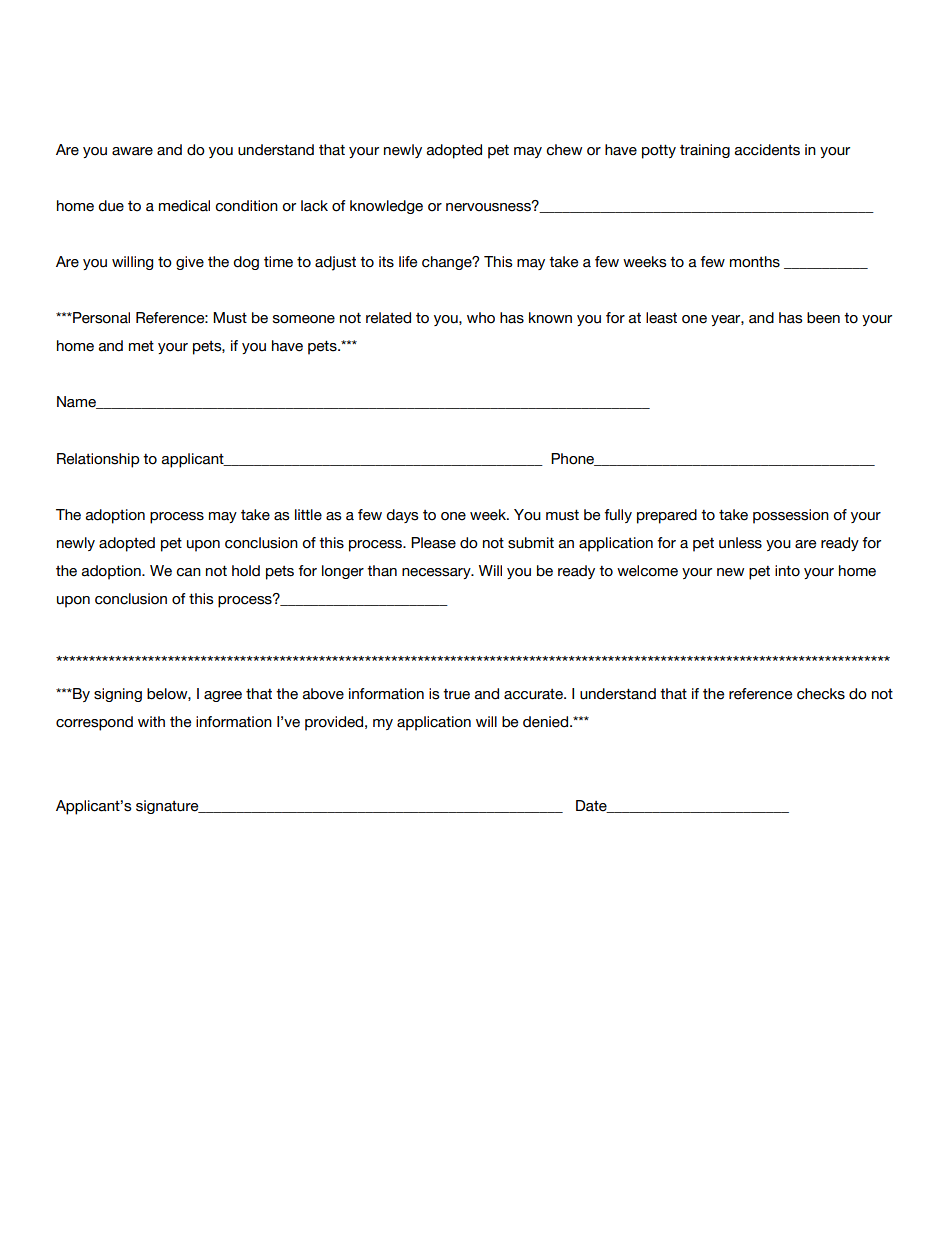  I want to click on agree, so click(223, 696).
